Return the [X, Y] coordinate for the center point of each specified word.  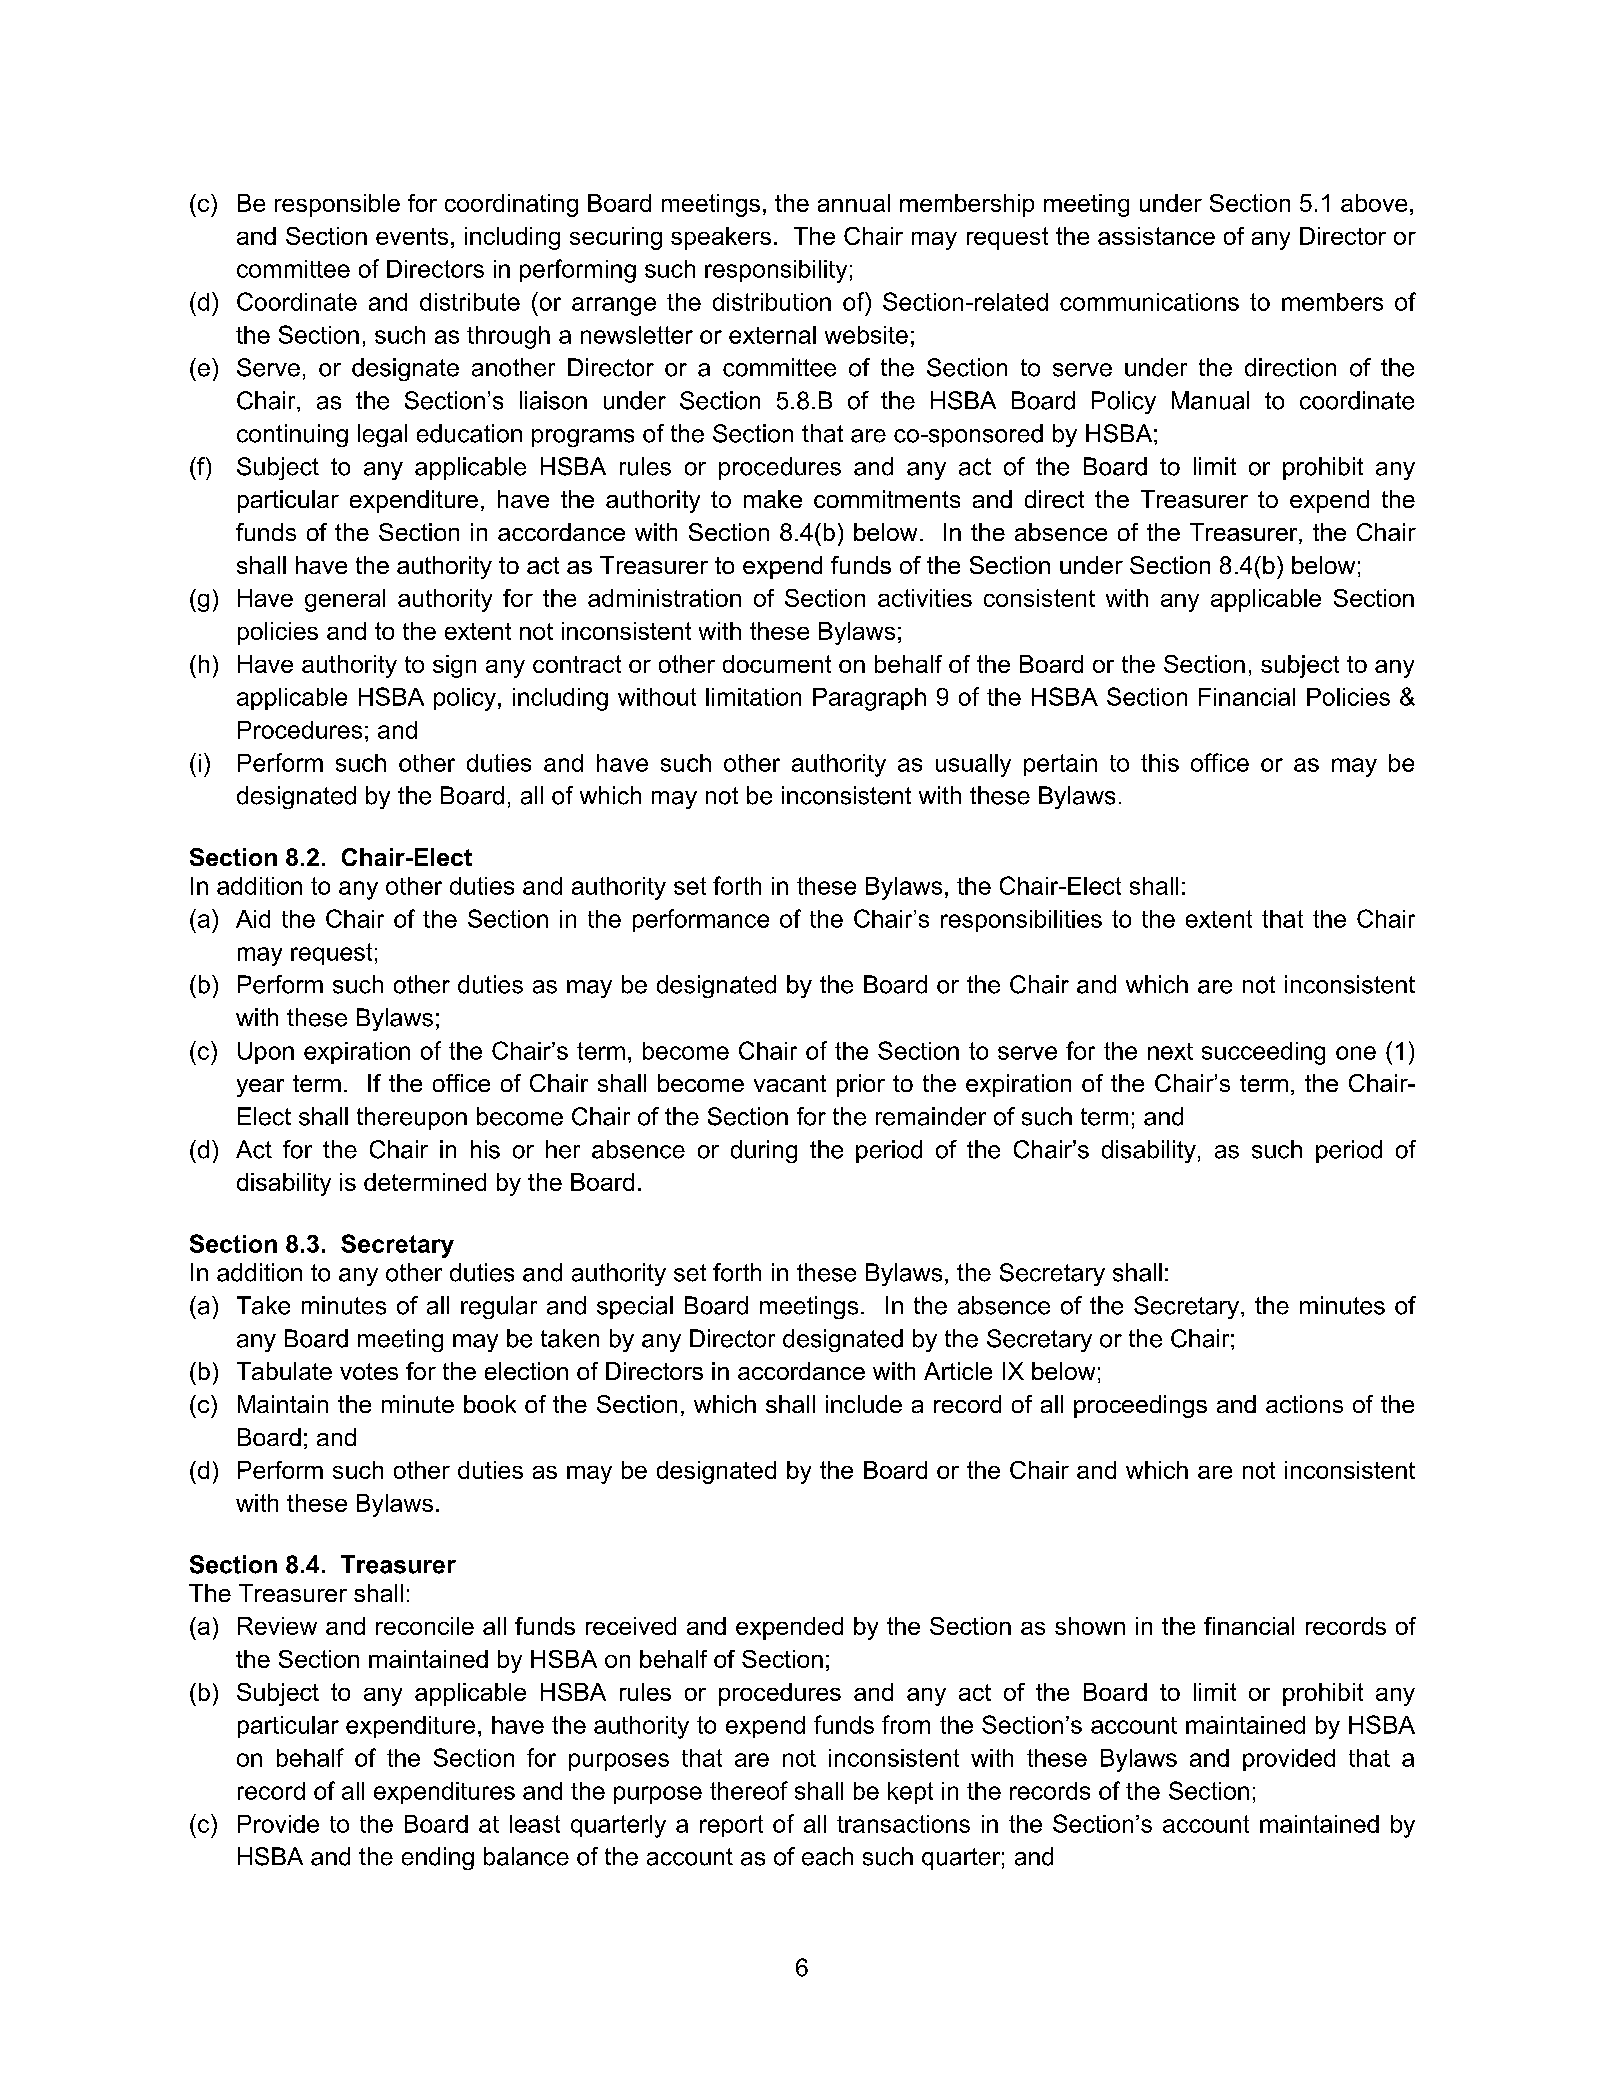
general [345, 600]
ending [438, 1858]
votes [369, 1371]
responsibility [776, 271]
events [412, 236]
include [864, 1404]
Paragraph [869, 699]
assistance [1156, 236]
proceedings [1140, 1406]
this [1160, 763]
